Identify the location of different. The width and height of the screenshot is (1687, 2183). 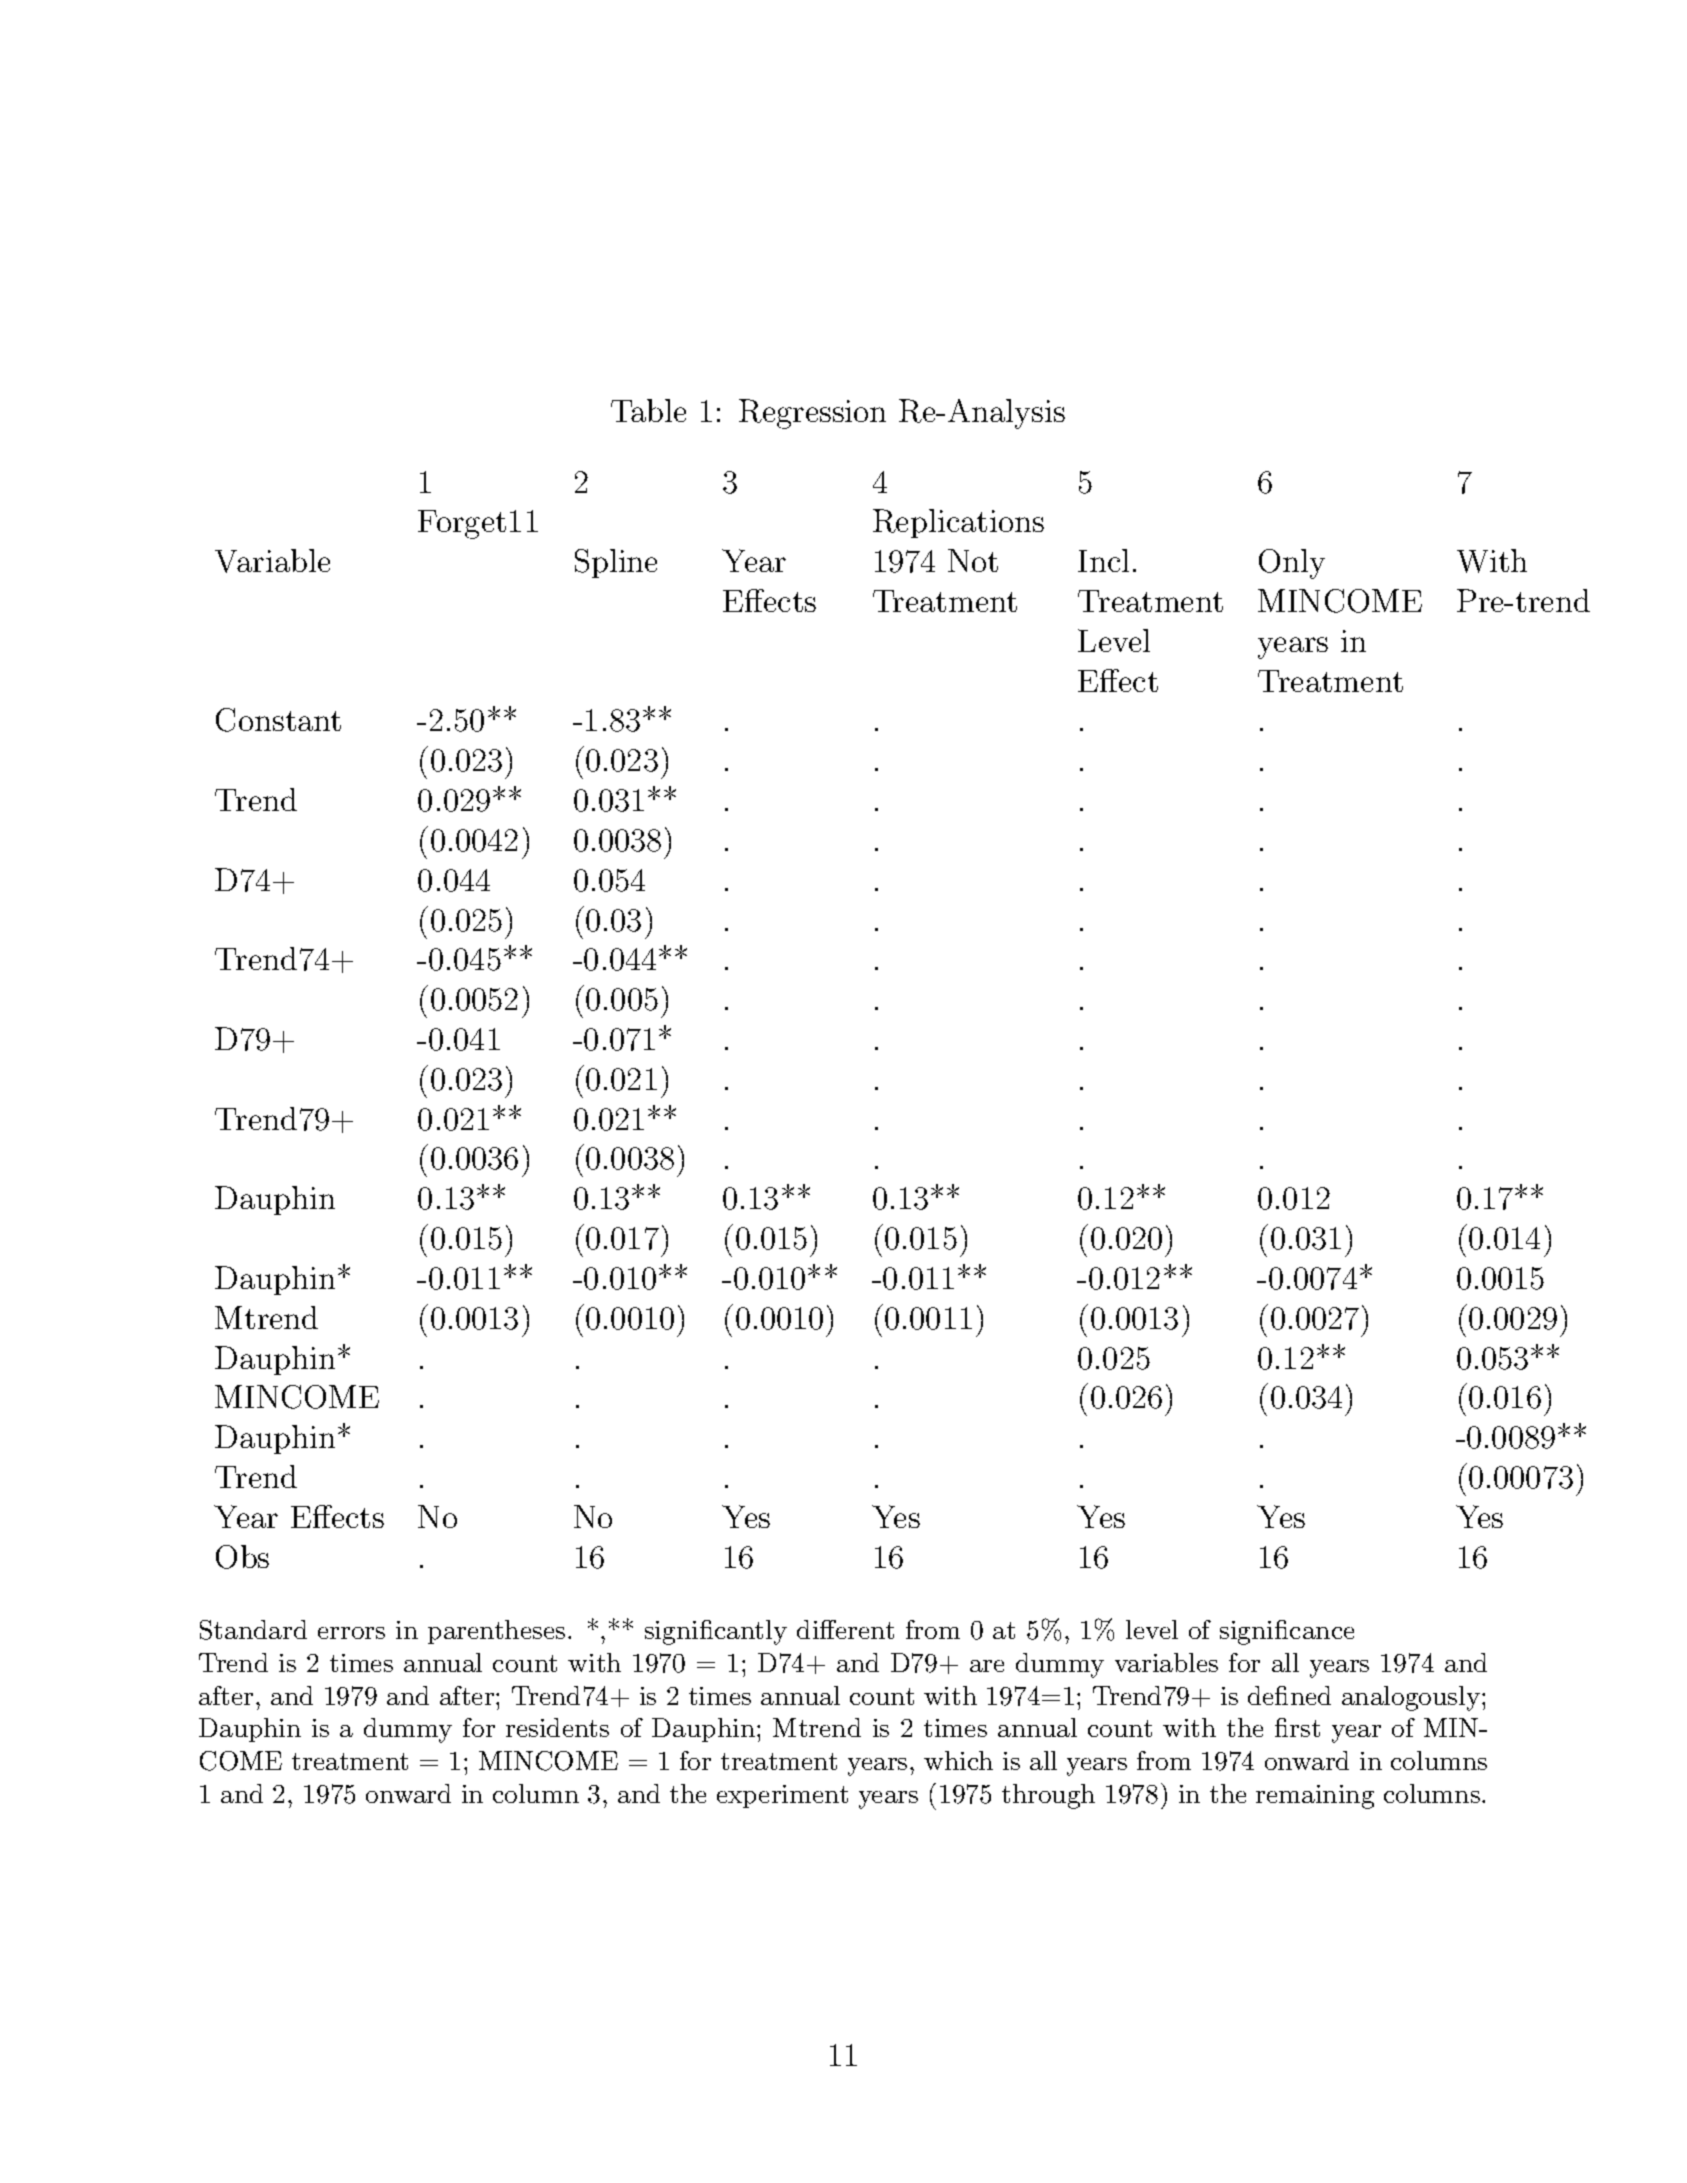
(845, 1629).
